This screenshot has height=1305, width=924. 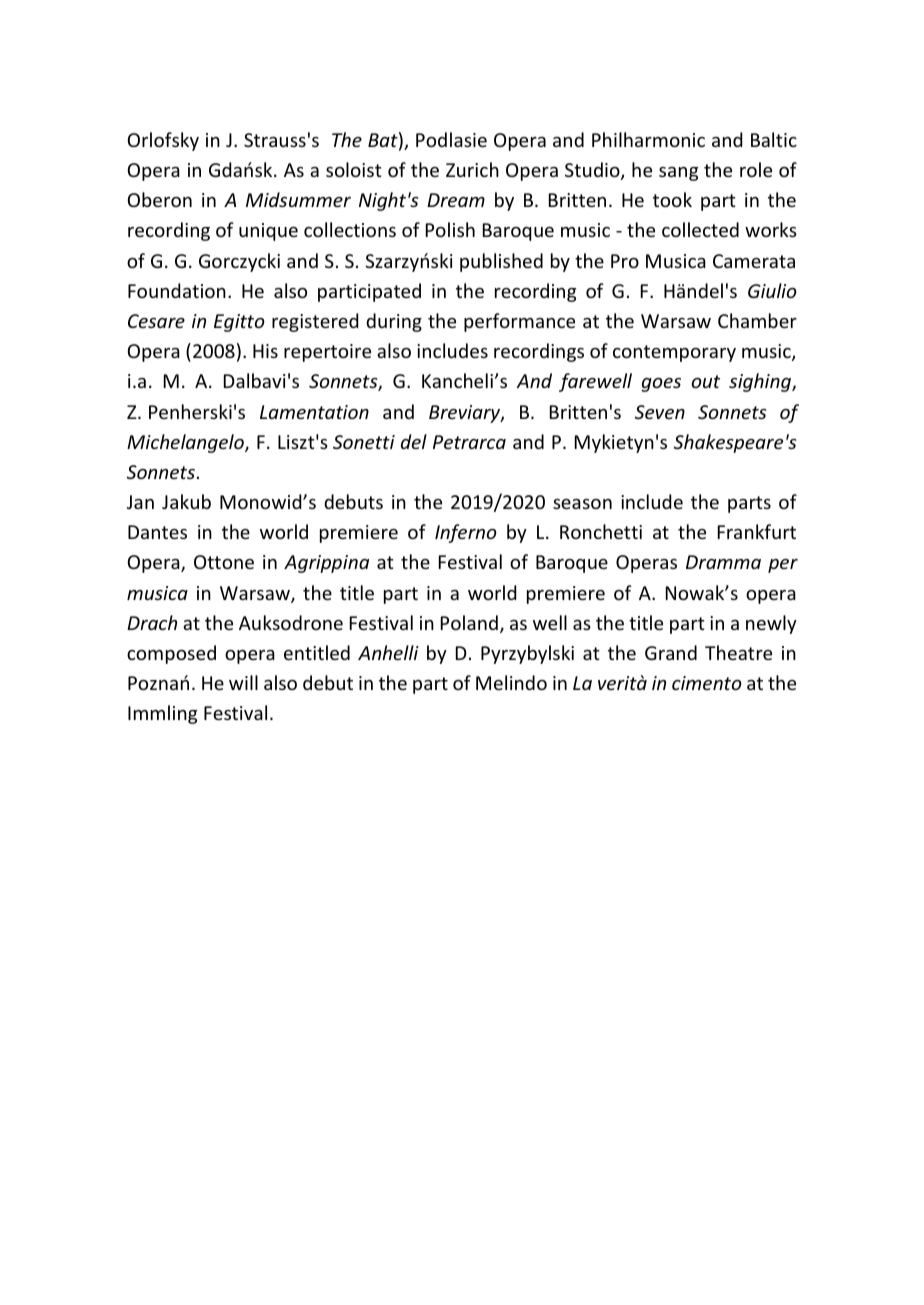 What do you see at coordinates (243, 682) in the screenshot?
I see `will` at bounding box center [243, 682].
